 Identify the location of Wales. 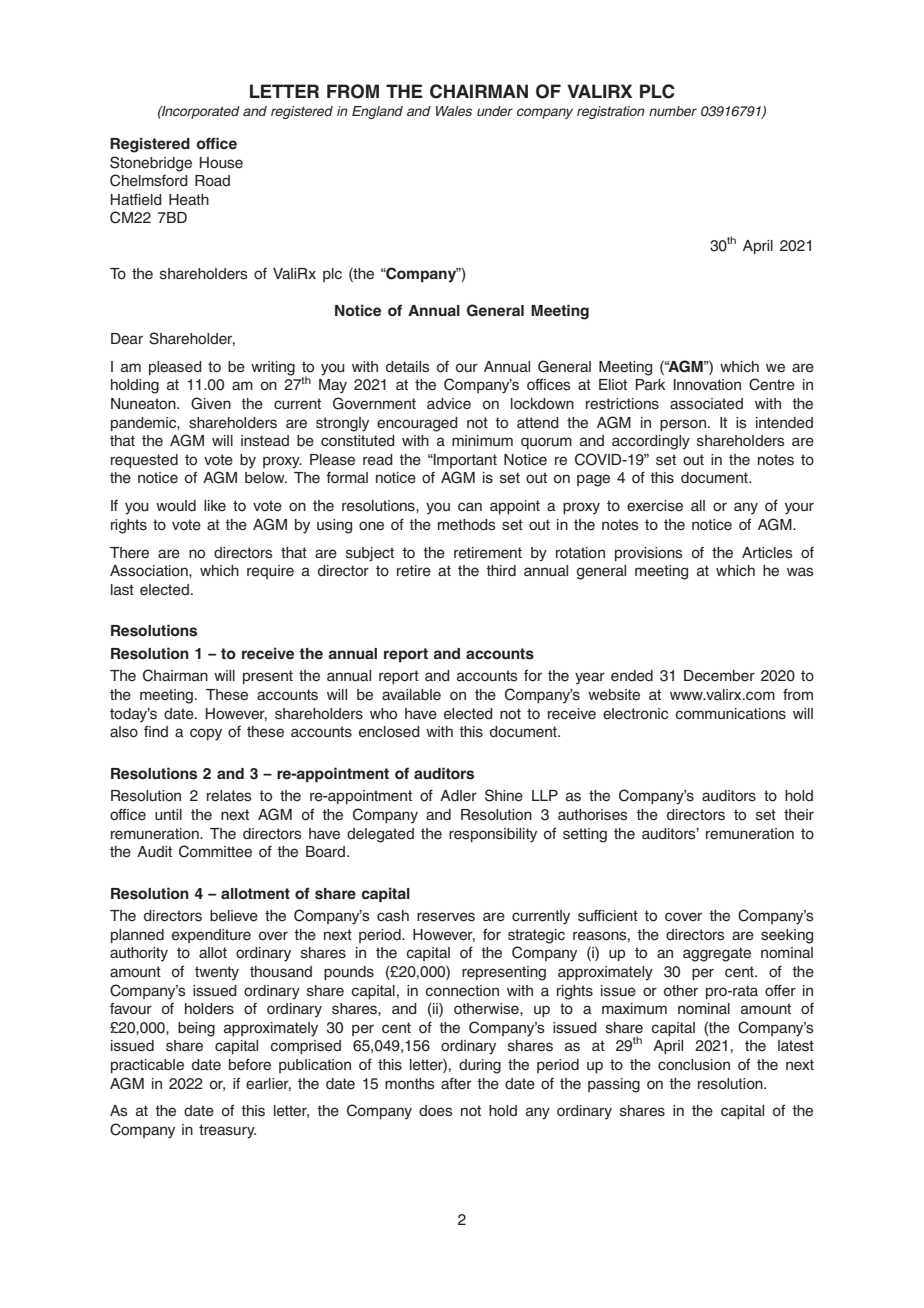
(454, 111).
